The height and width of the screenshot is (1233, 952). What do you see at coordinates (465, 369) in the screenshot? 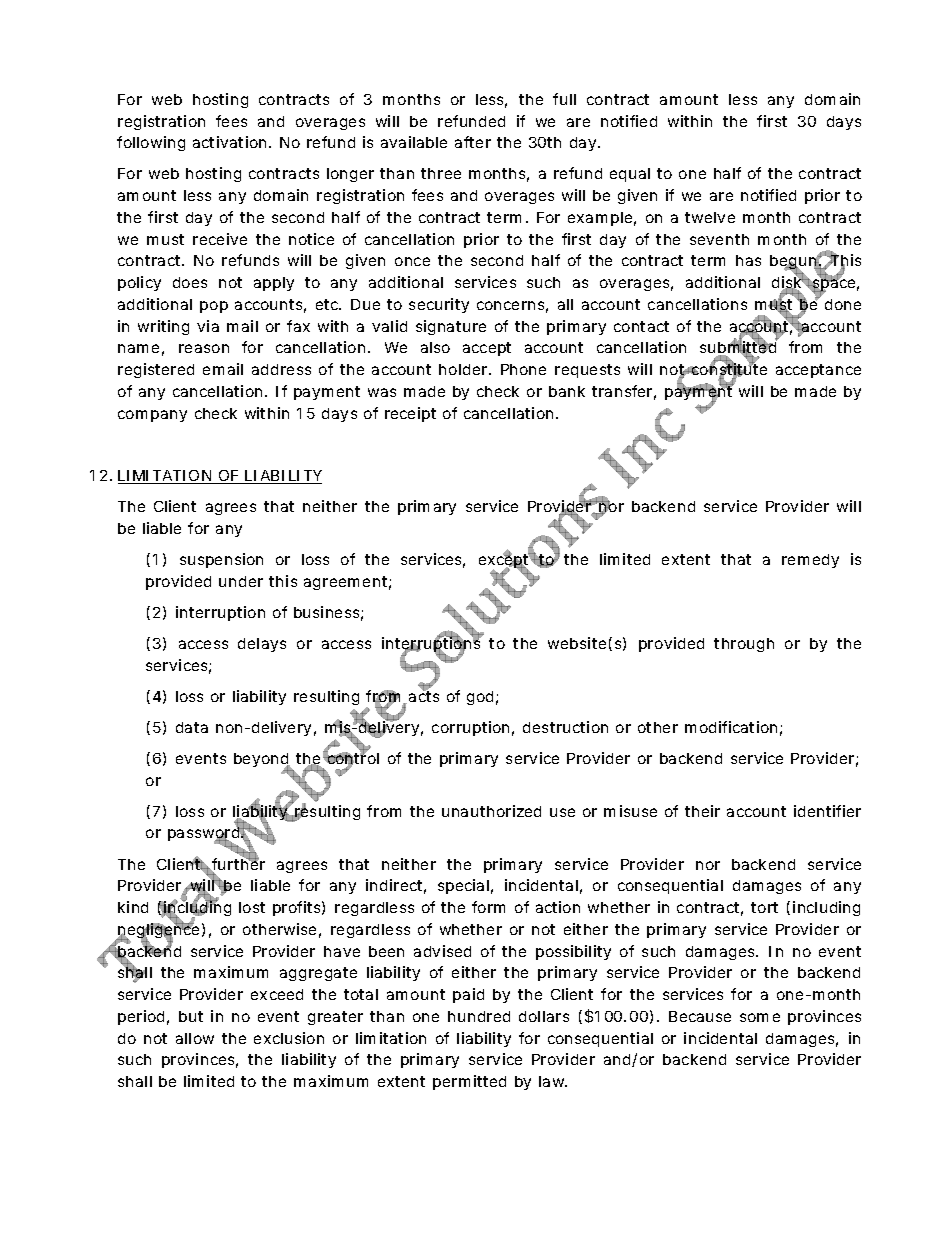
I see `holder` at bounding box center [465, 369].
